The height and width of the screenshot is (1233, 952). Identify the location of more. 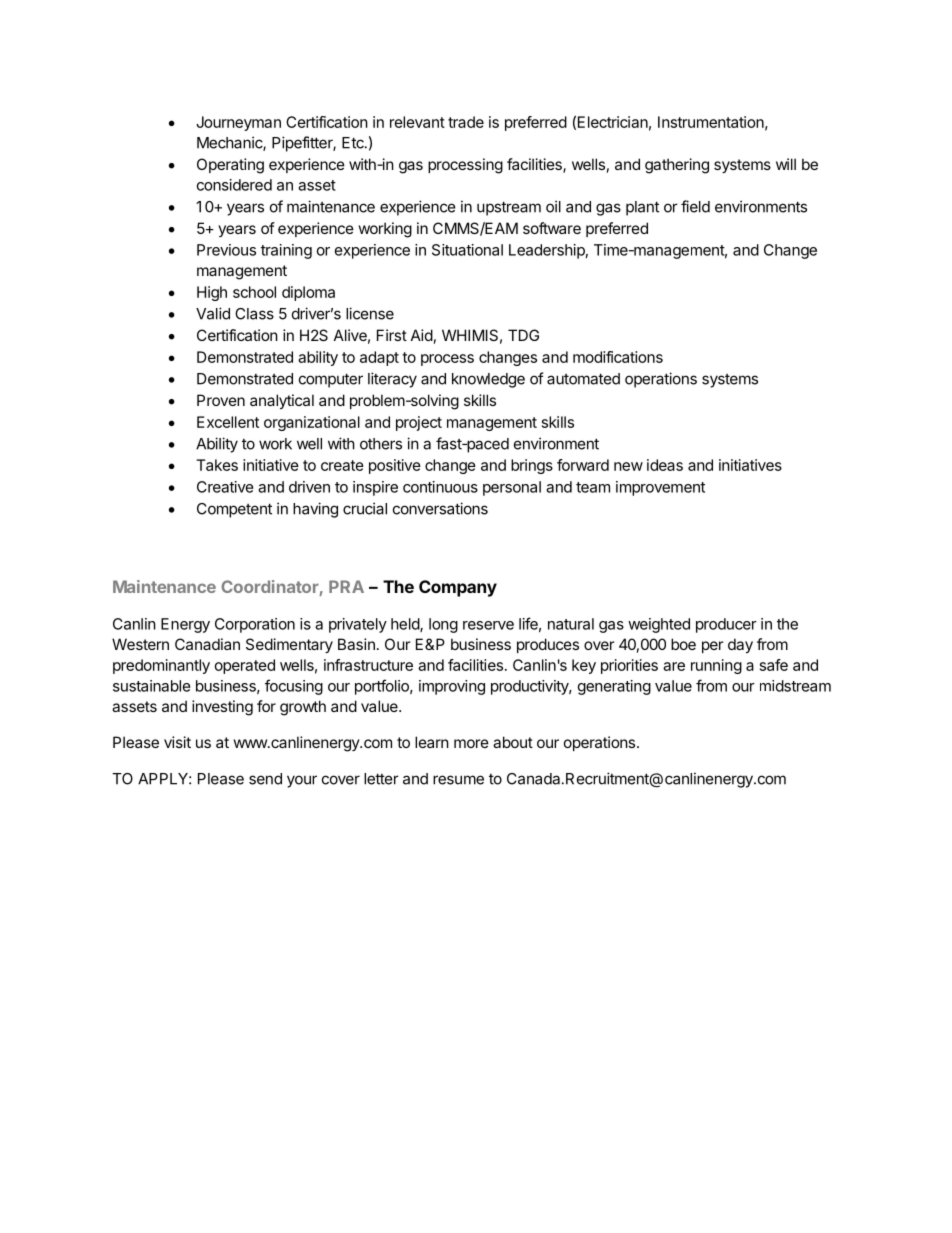
(471, 743).
